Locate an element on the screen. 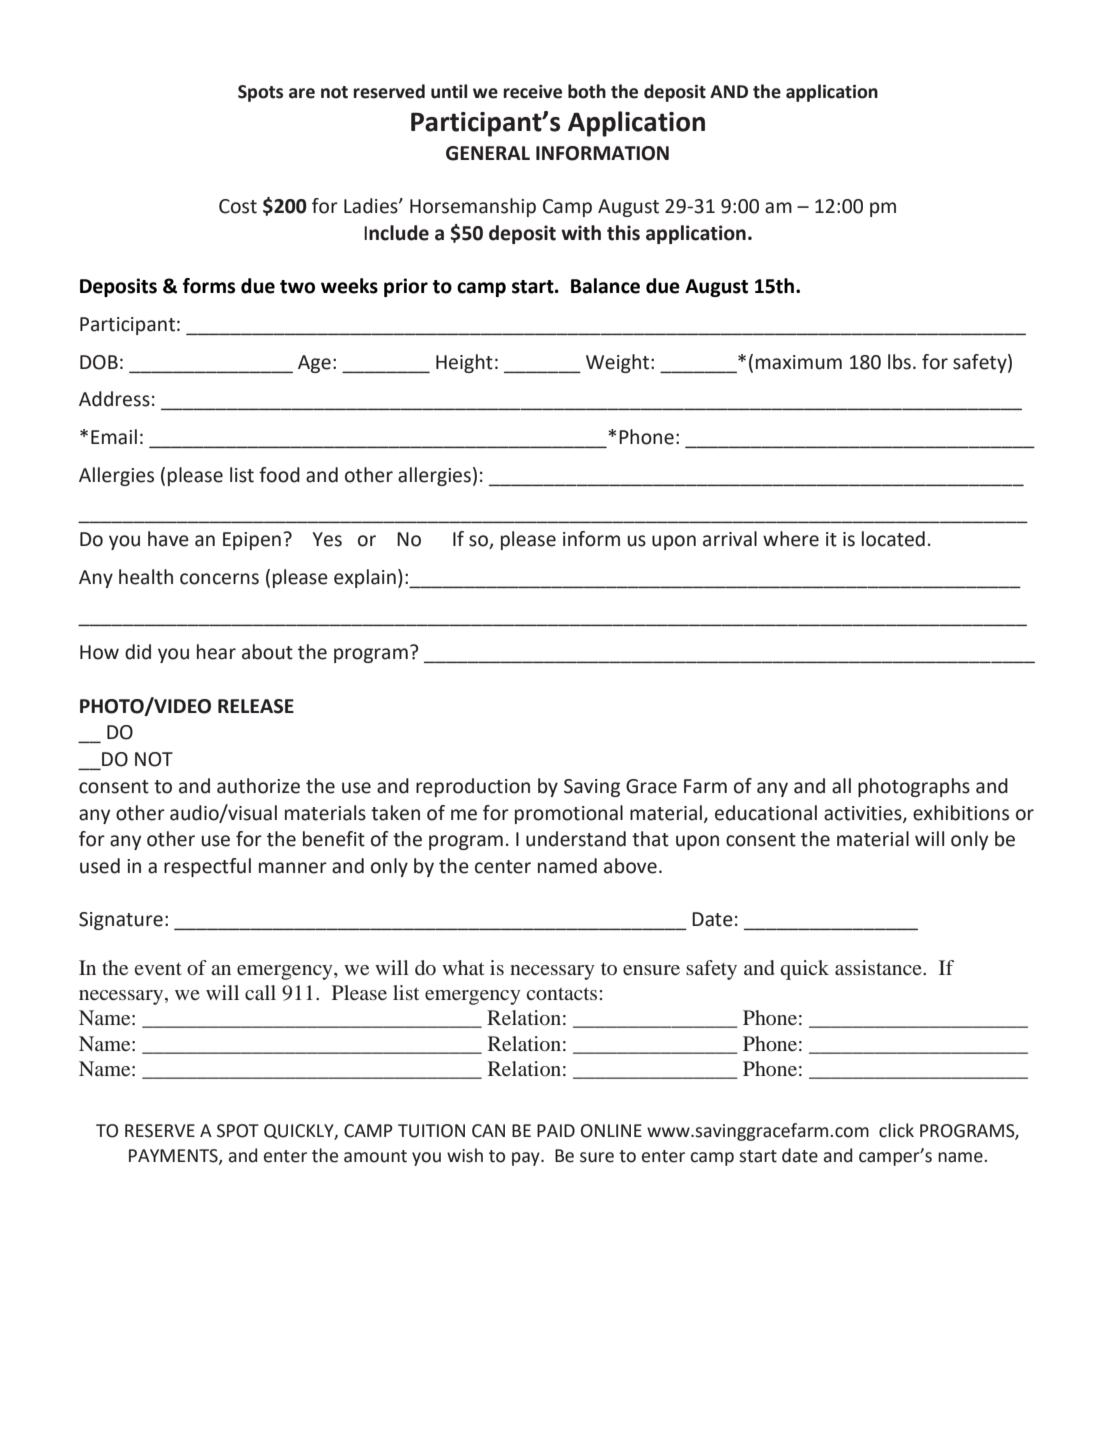 Image resolution: width=1116 pixels, height=1445 pixels. authorize is located at coordinates (258, 786).
